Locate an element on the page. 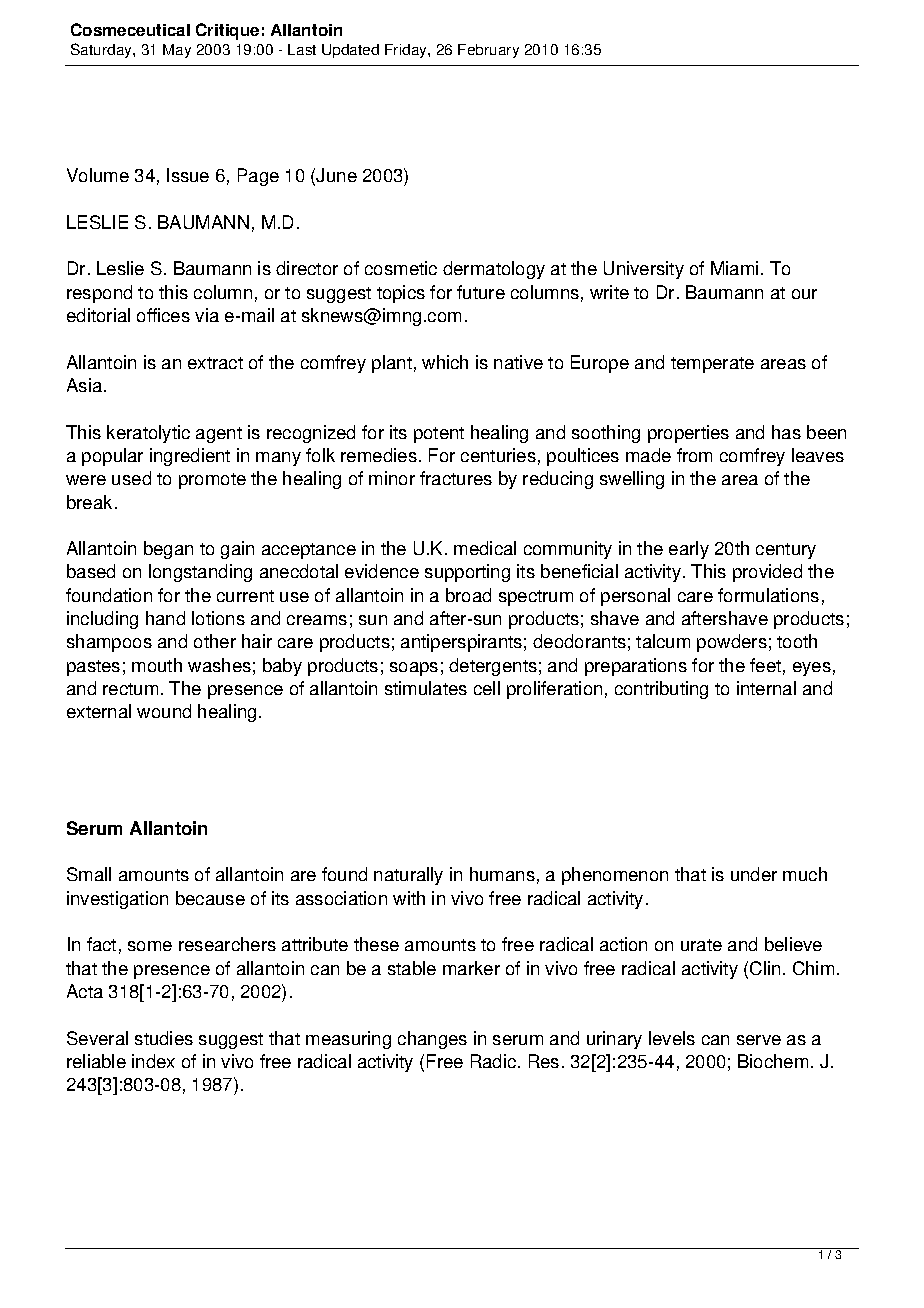  under is located at coordinates (754, 874).
